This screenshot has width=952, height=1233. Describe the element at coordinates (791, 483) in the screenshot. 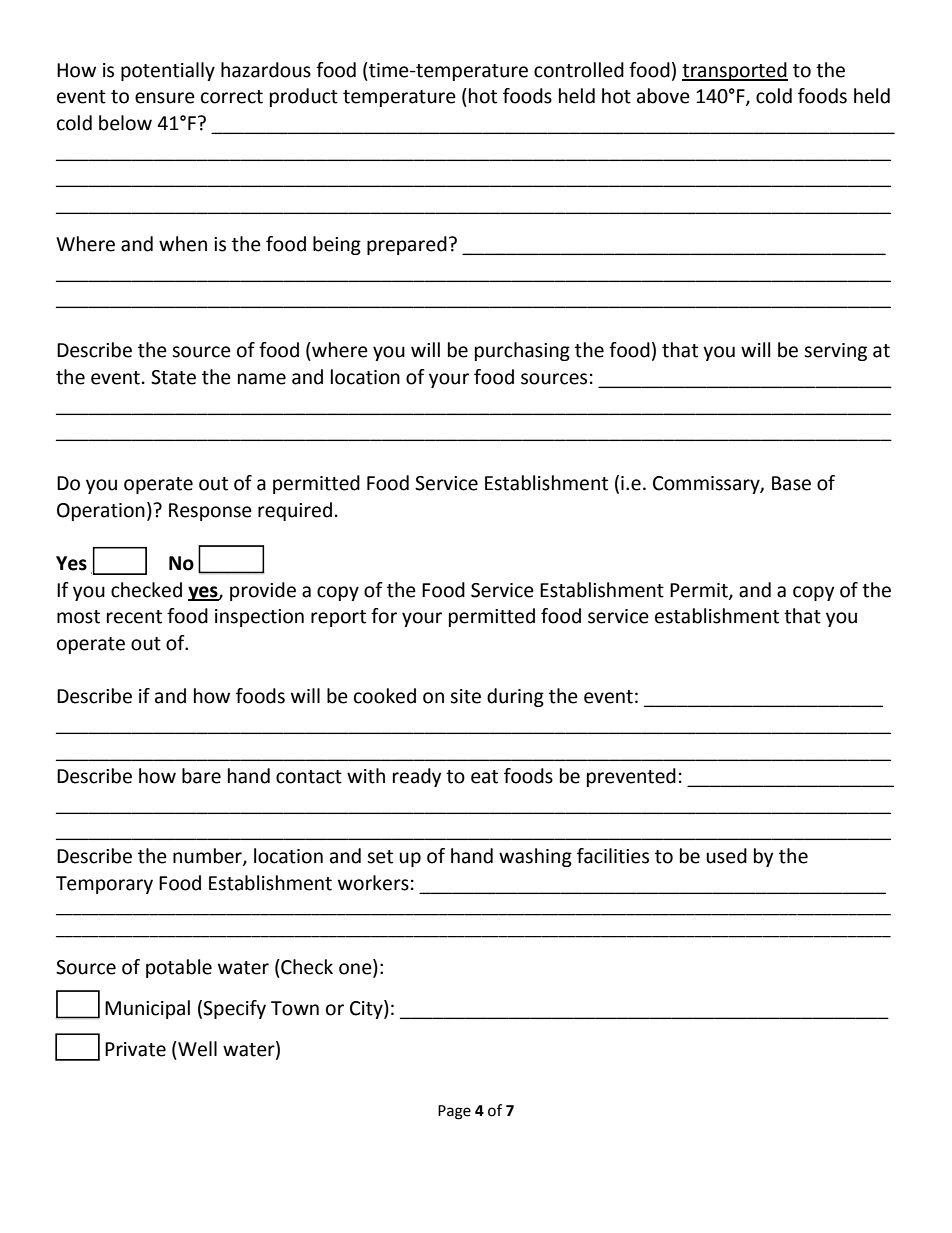

I see `Base` at that location.
